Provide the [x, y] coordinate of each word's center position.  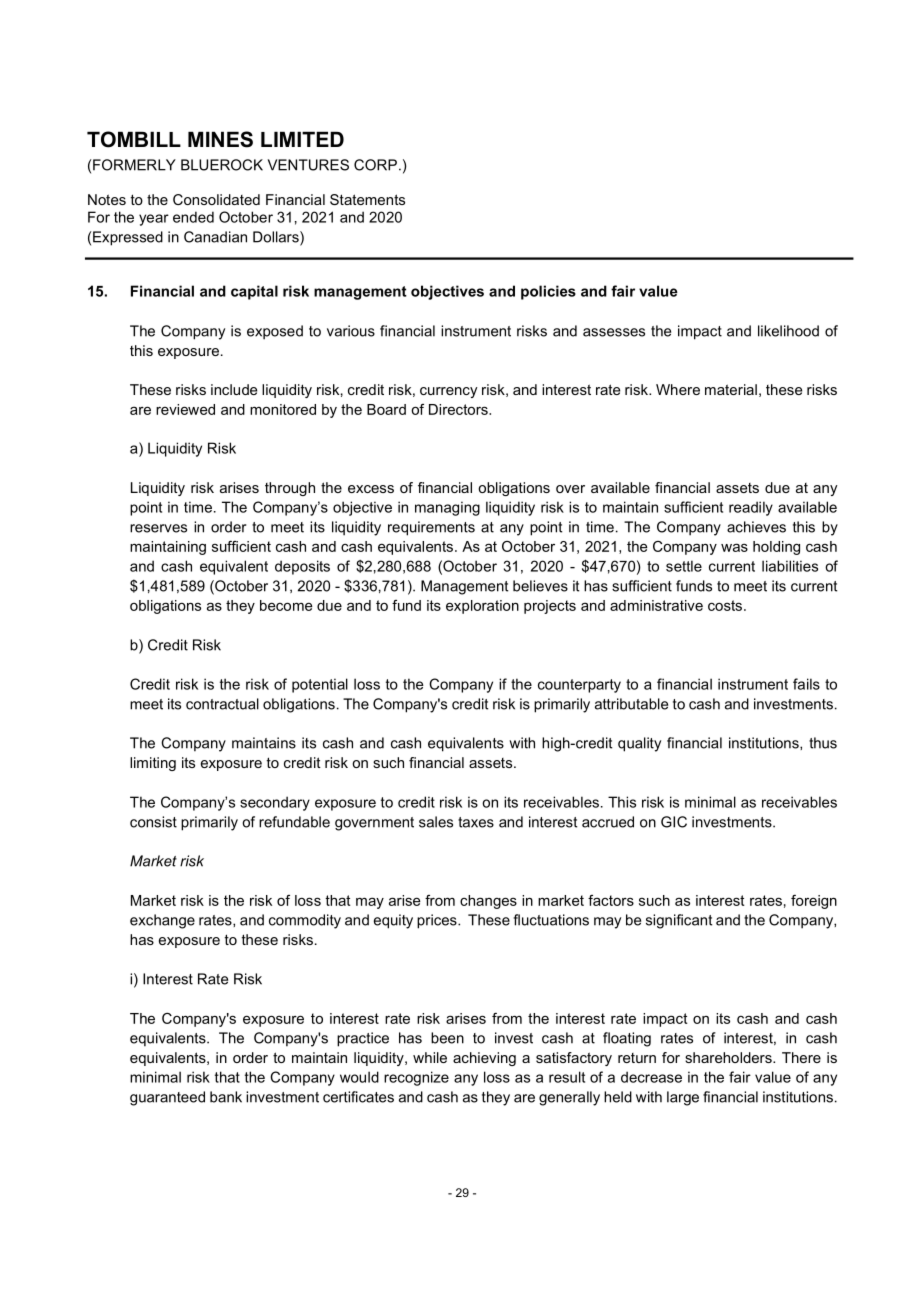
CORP [375, 165]
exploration [482, 607]
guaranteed [167, 1098]
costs [726, 605]
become [286, 605]
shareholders [729, 1057]
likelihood [788, 331]
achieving [484, 1059]
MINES [220, 139]
